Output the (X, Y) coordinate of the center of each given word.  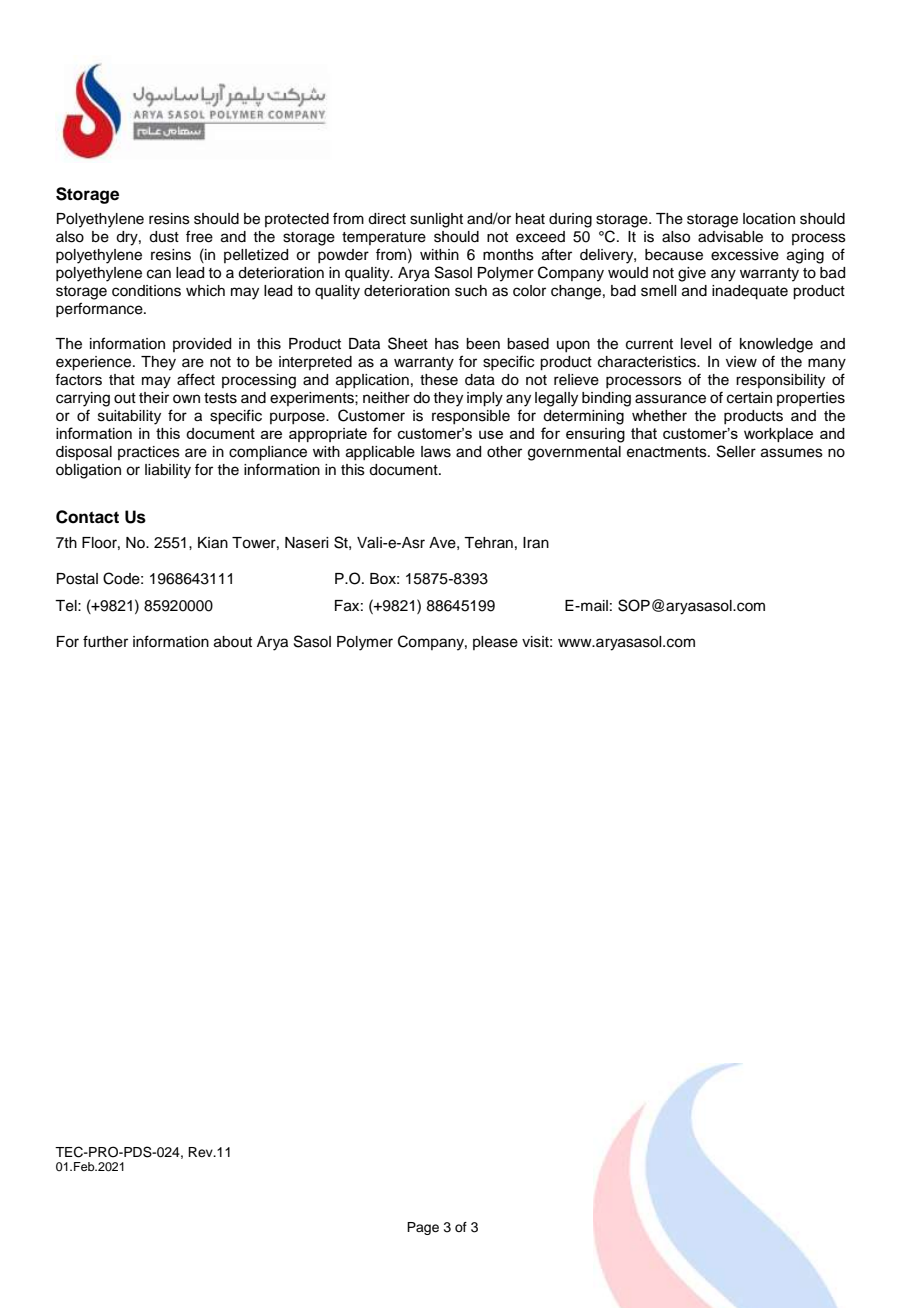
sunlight (436, 220)
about (233, 642)
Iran (536, 543)
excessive (745, 255)
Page (423, 1228)
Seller (736, 451)
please (495, 643)
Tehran (488, 543)
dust (164, 237)
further (105, 641)
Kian (213, 543)
